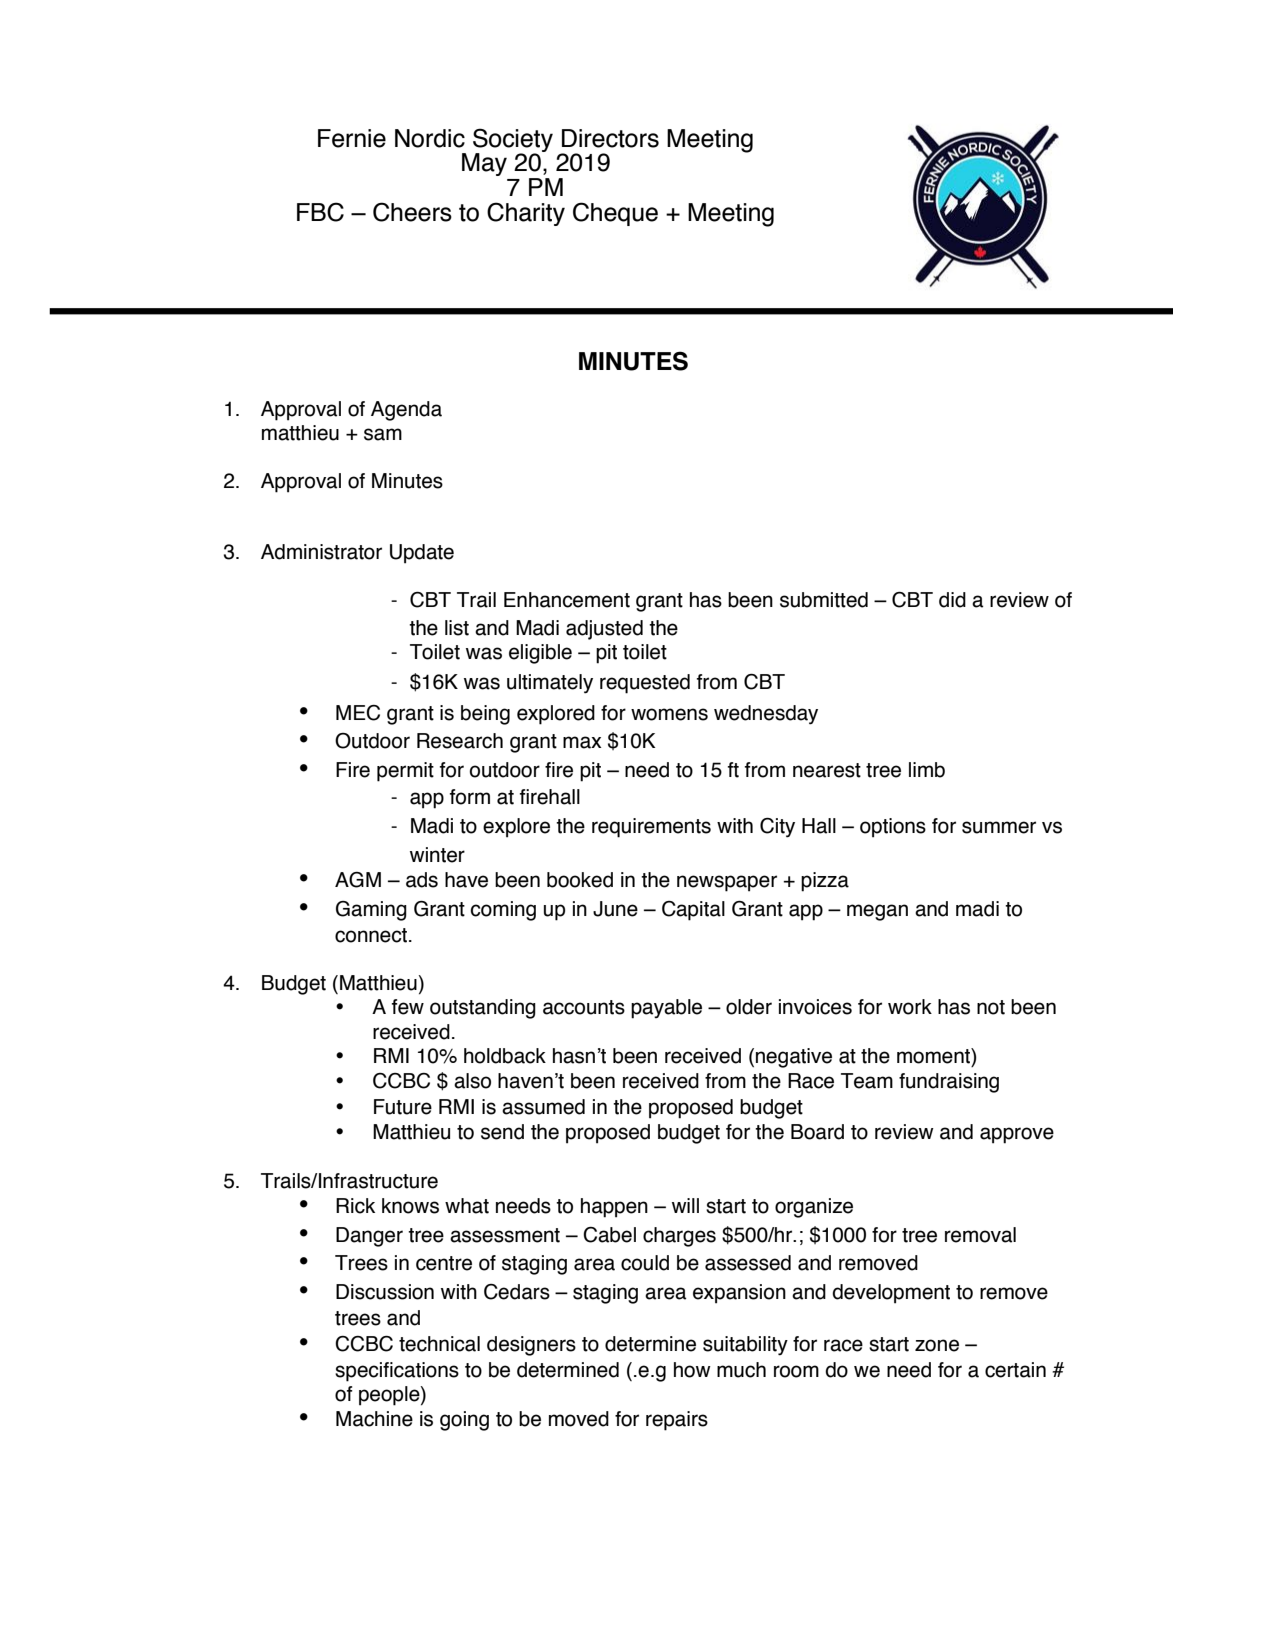 This screenshot has height=1638, width=1266. I want to click on Capital, so click(693, 911).
